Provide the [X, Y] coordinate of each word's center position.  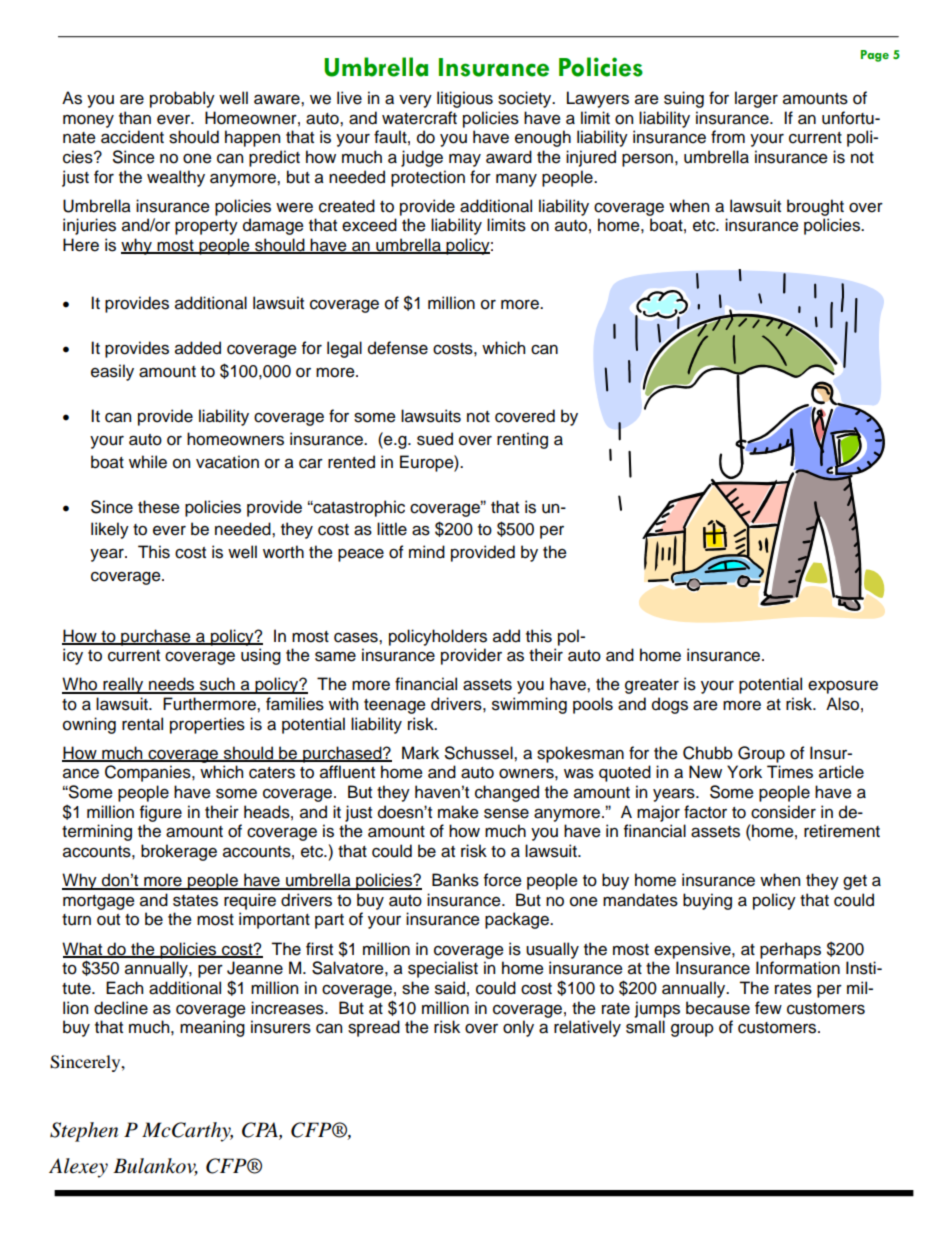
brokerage [179, 852]
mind [427, 552]
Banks [455, 880]
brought [815, 207]
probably [182, 99]
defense [398, 348]
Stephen [84, 1132]
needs [172, 685]
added [198, 348]
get [855, 882]
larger [756, 99]
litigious [465, 99]
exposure [843, 687]
